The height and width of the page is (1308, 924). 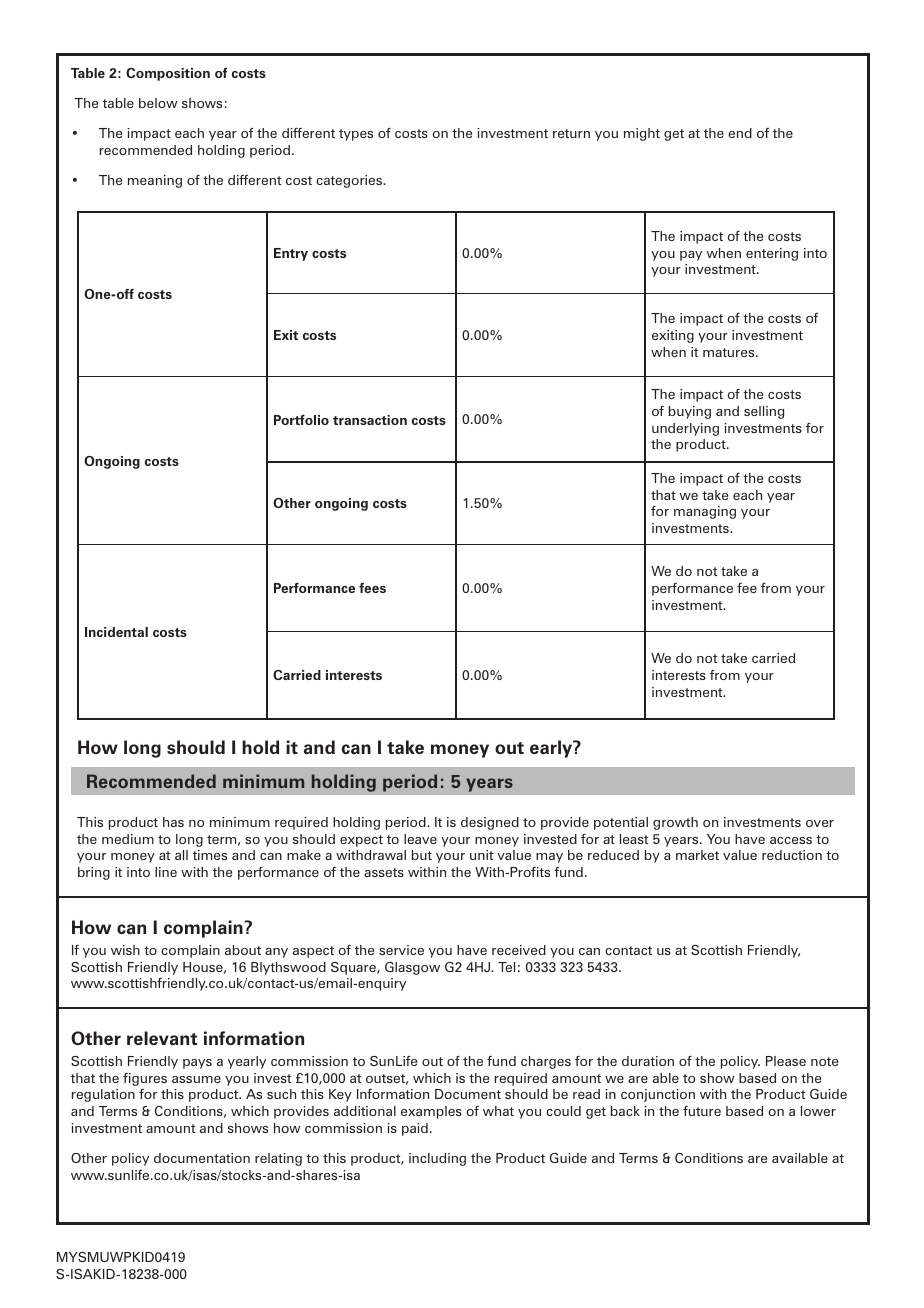 What do you see at coordinates (431, 1112) in the page?
I see `examples` at bounding box center [431, 1112].
